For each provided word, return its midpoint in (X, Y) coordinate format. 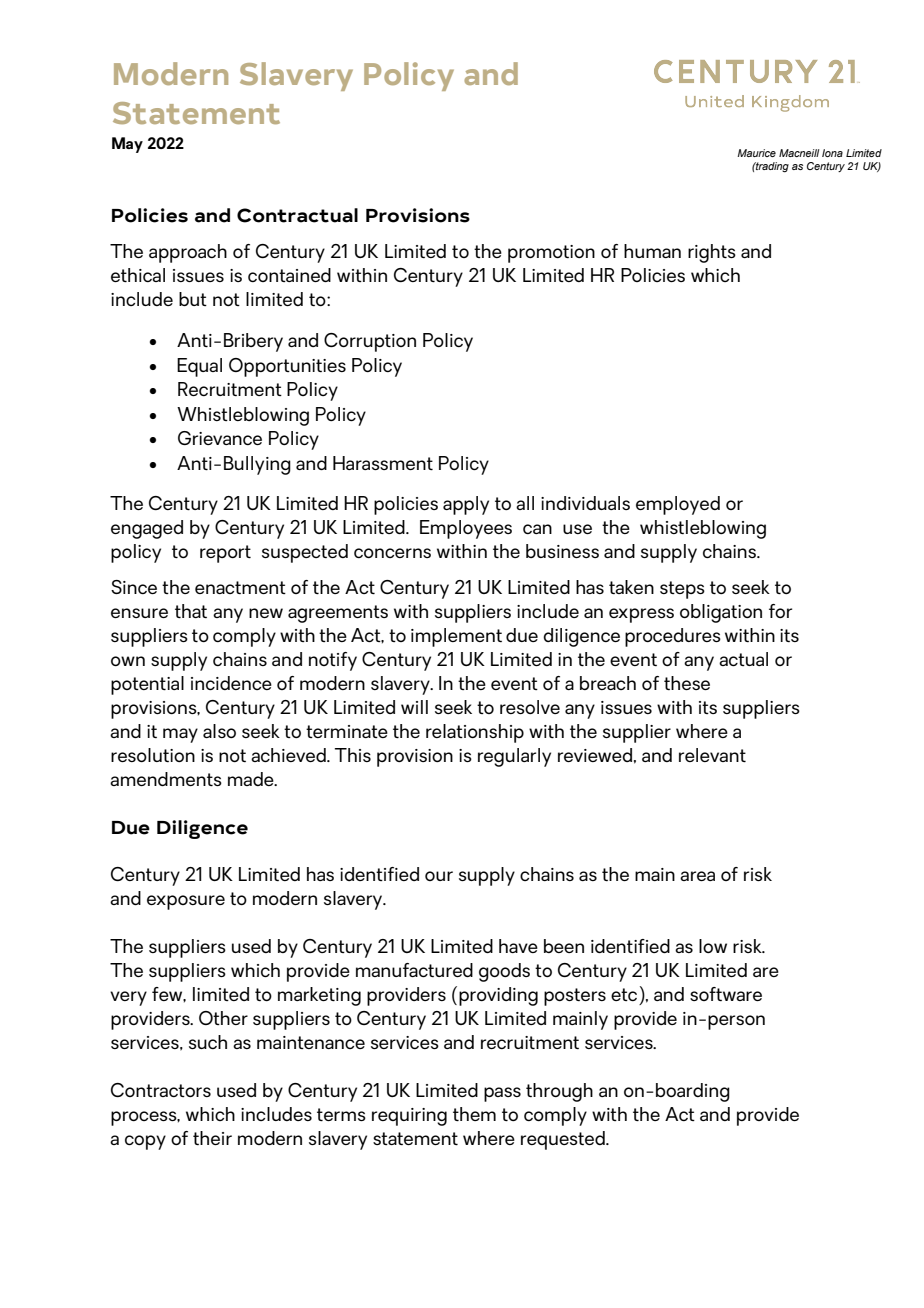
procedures (673, 637)
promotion (551, 254)
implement (456, 637)
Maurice (756, 153)
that (191, 611)
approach (188, 253)
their (212, 1138)
